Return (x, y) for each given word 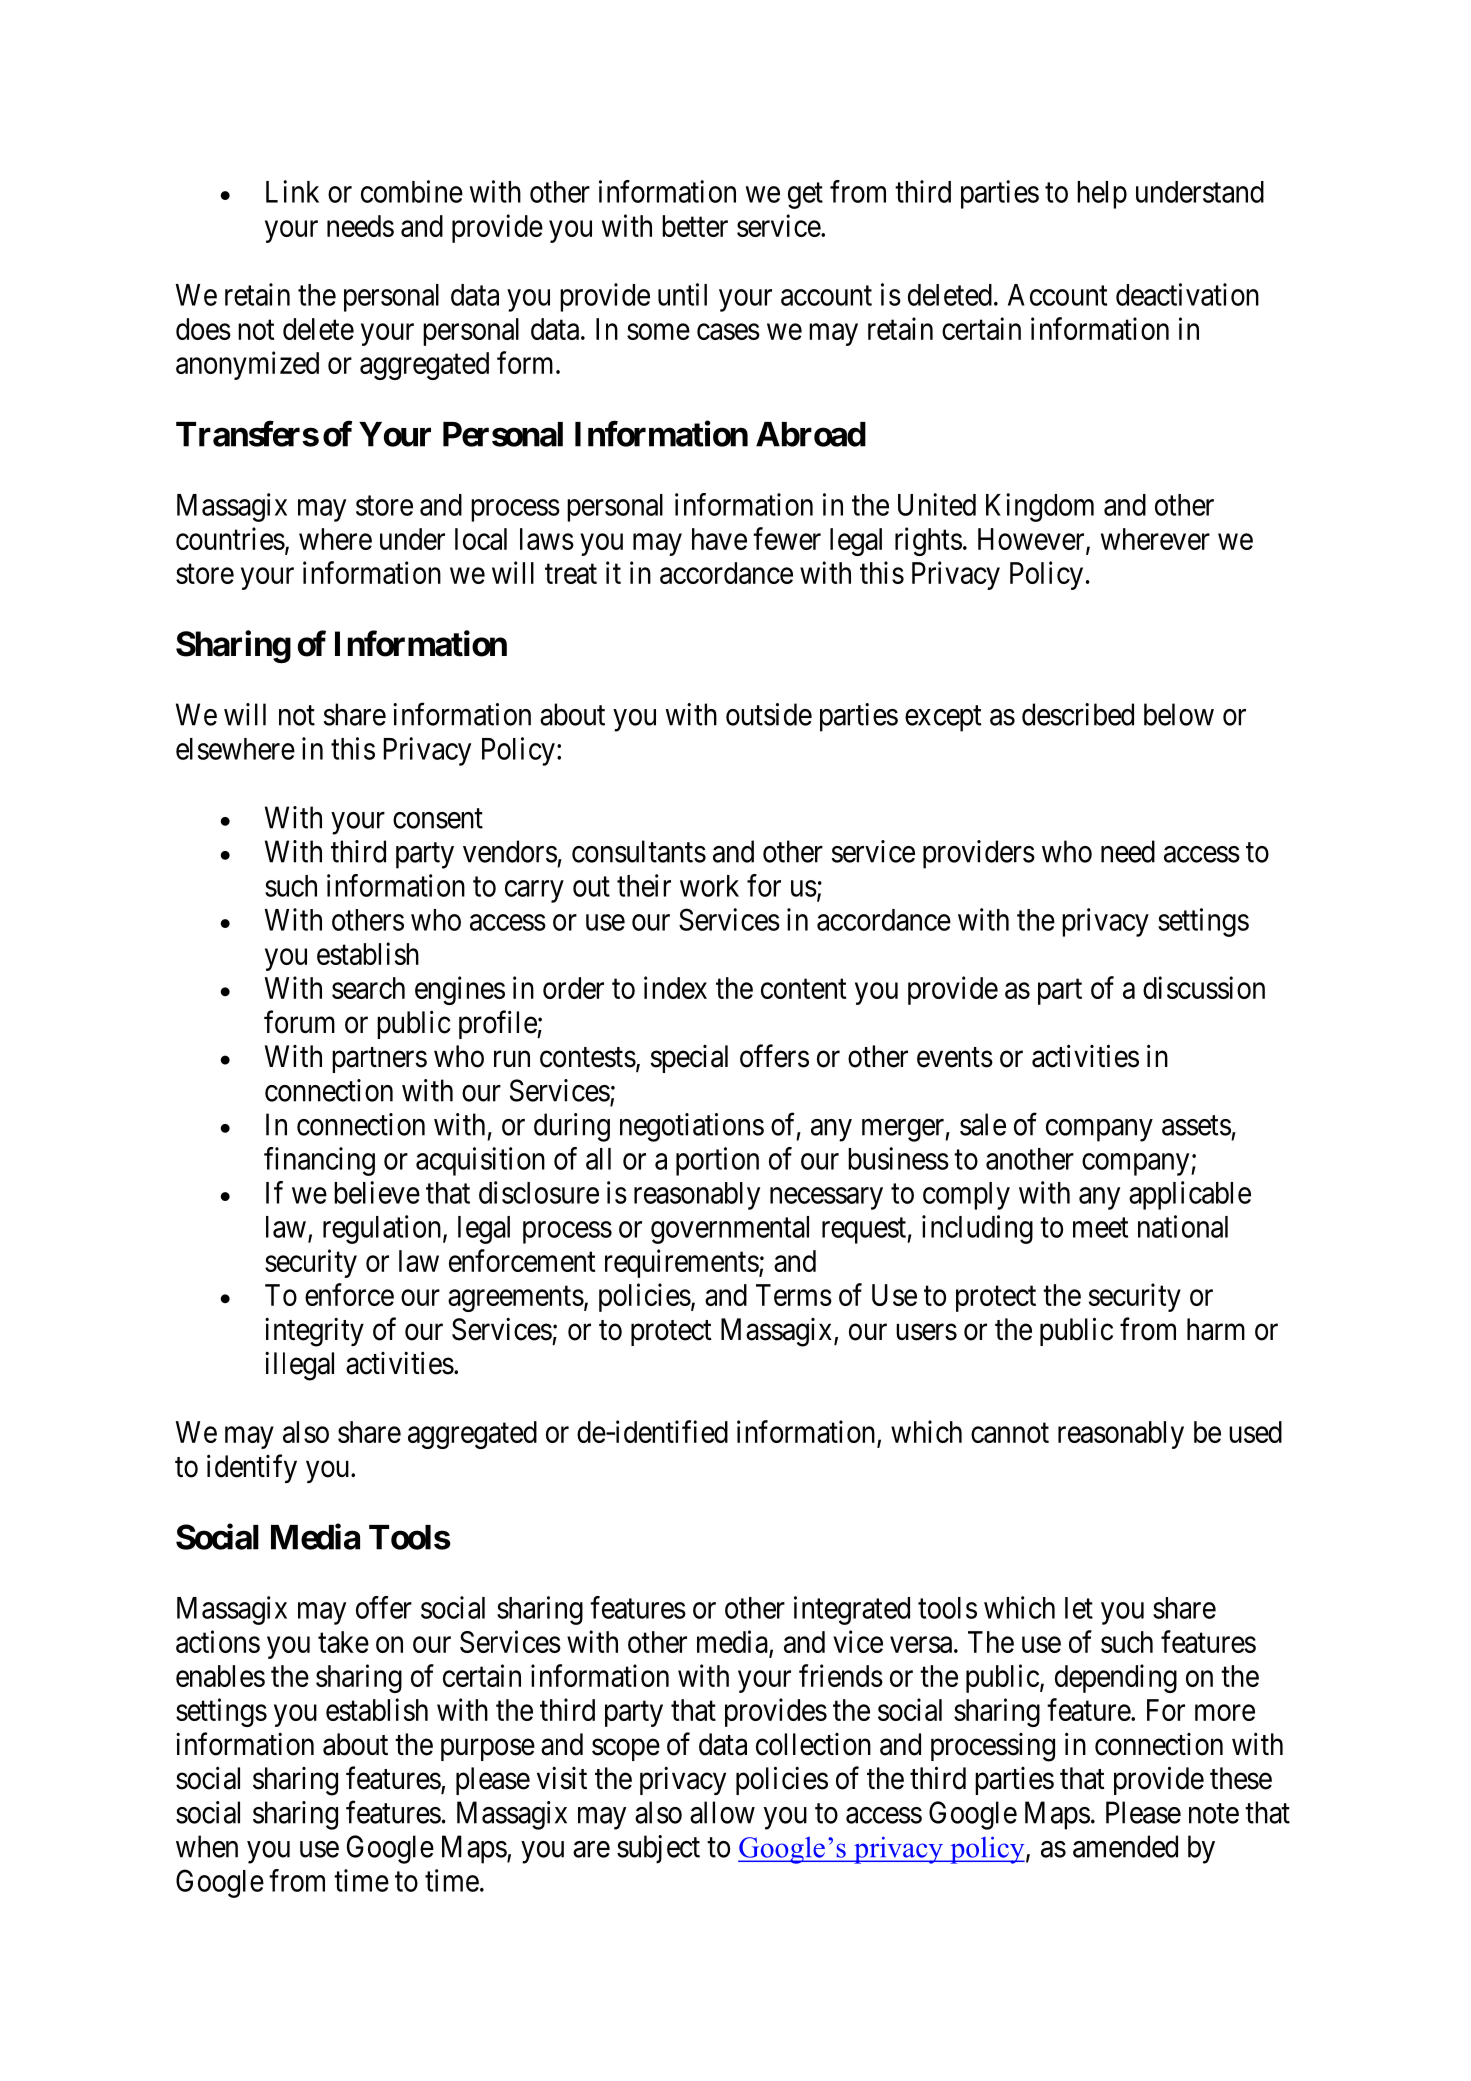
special (689, 1059)
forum (299, 1022)
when (207, 1846)
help (1102, 195)
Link (292, 191)
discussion (1204, 987)
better (695, 226)
